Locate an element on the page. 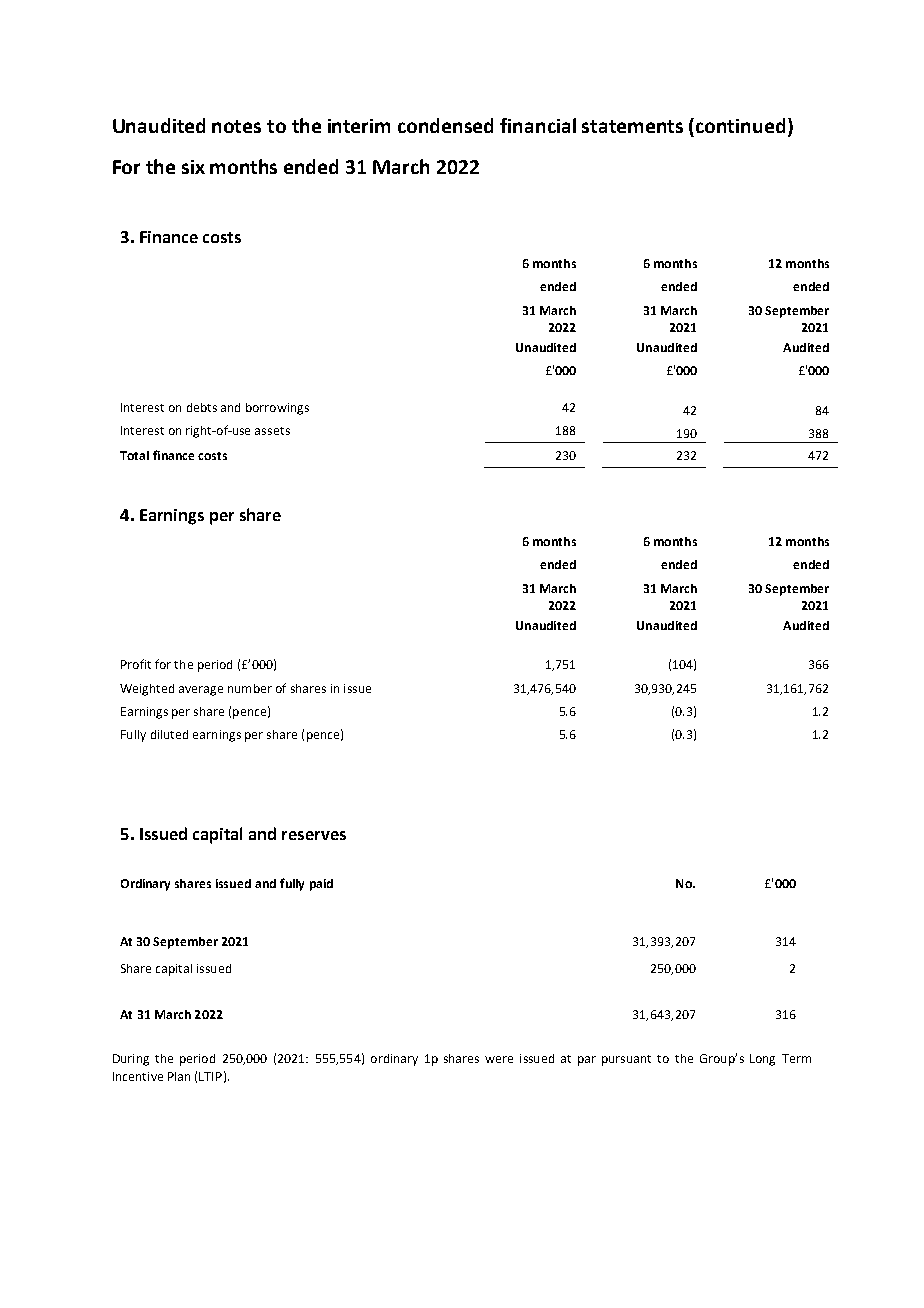  were is located at coordinates (499, 1059).
